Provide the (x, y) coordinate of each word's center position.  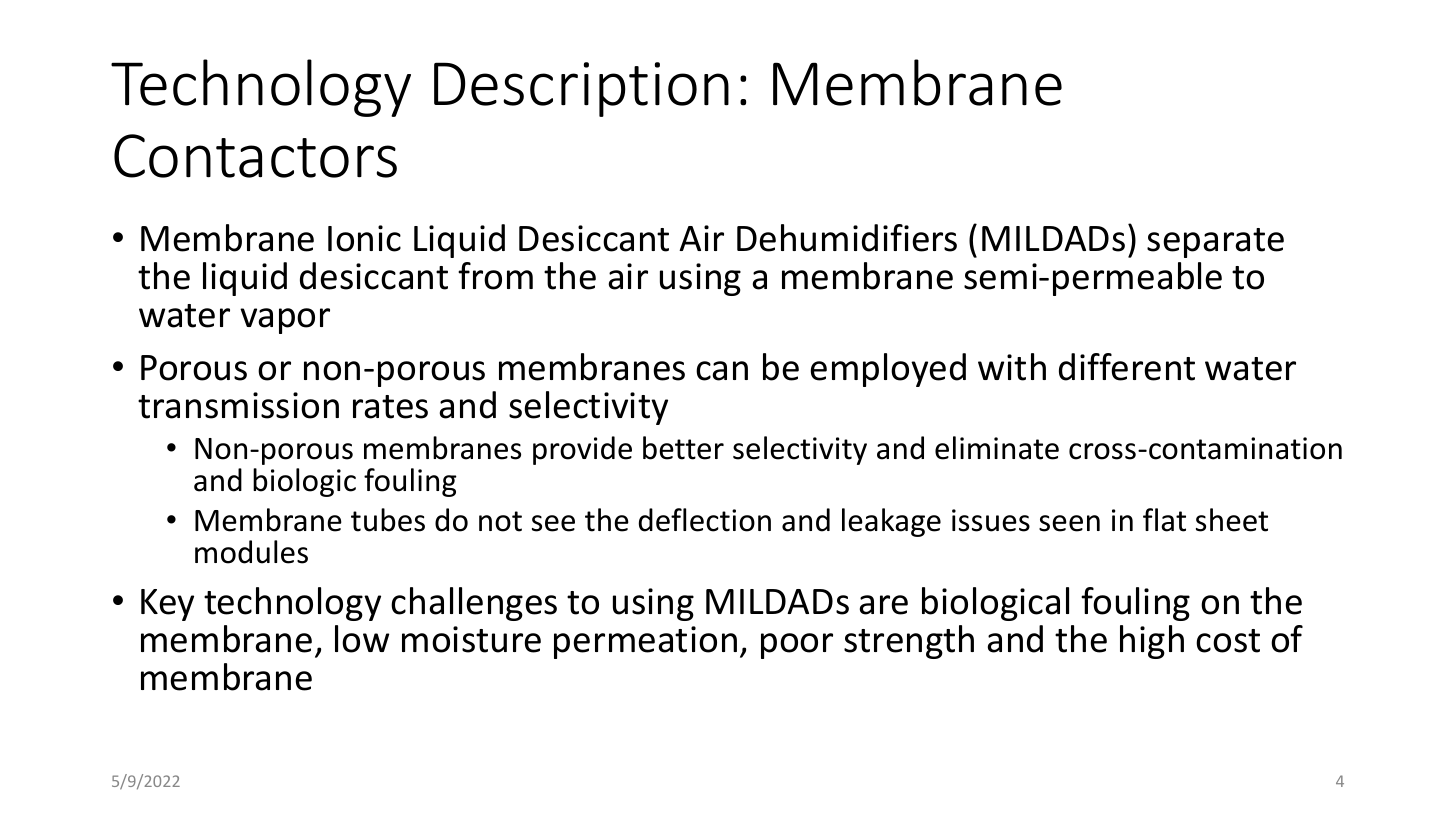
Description (581, 89)
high (1152, 642)
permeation (645, 642)
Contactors (255, 156)
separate (1215, 243)
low (362, 639)
